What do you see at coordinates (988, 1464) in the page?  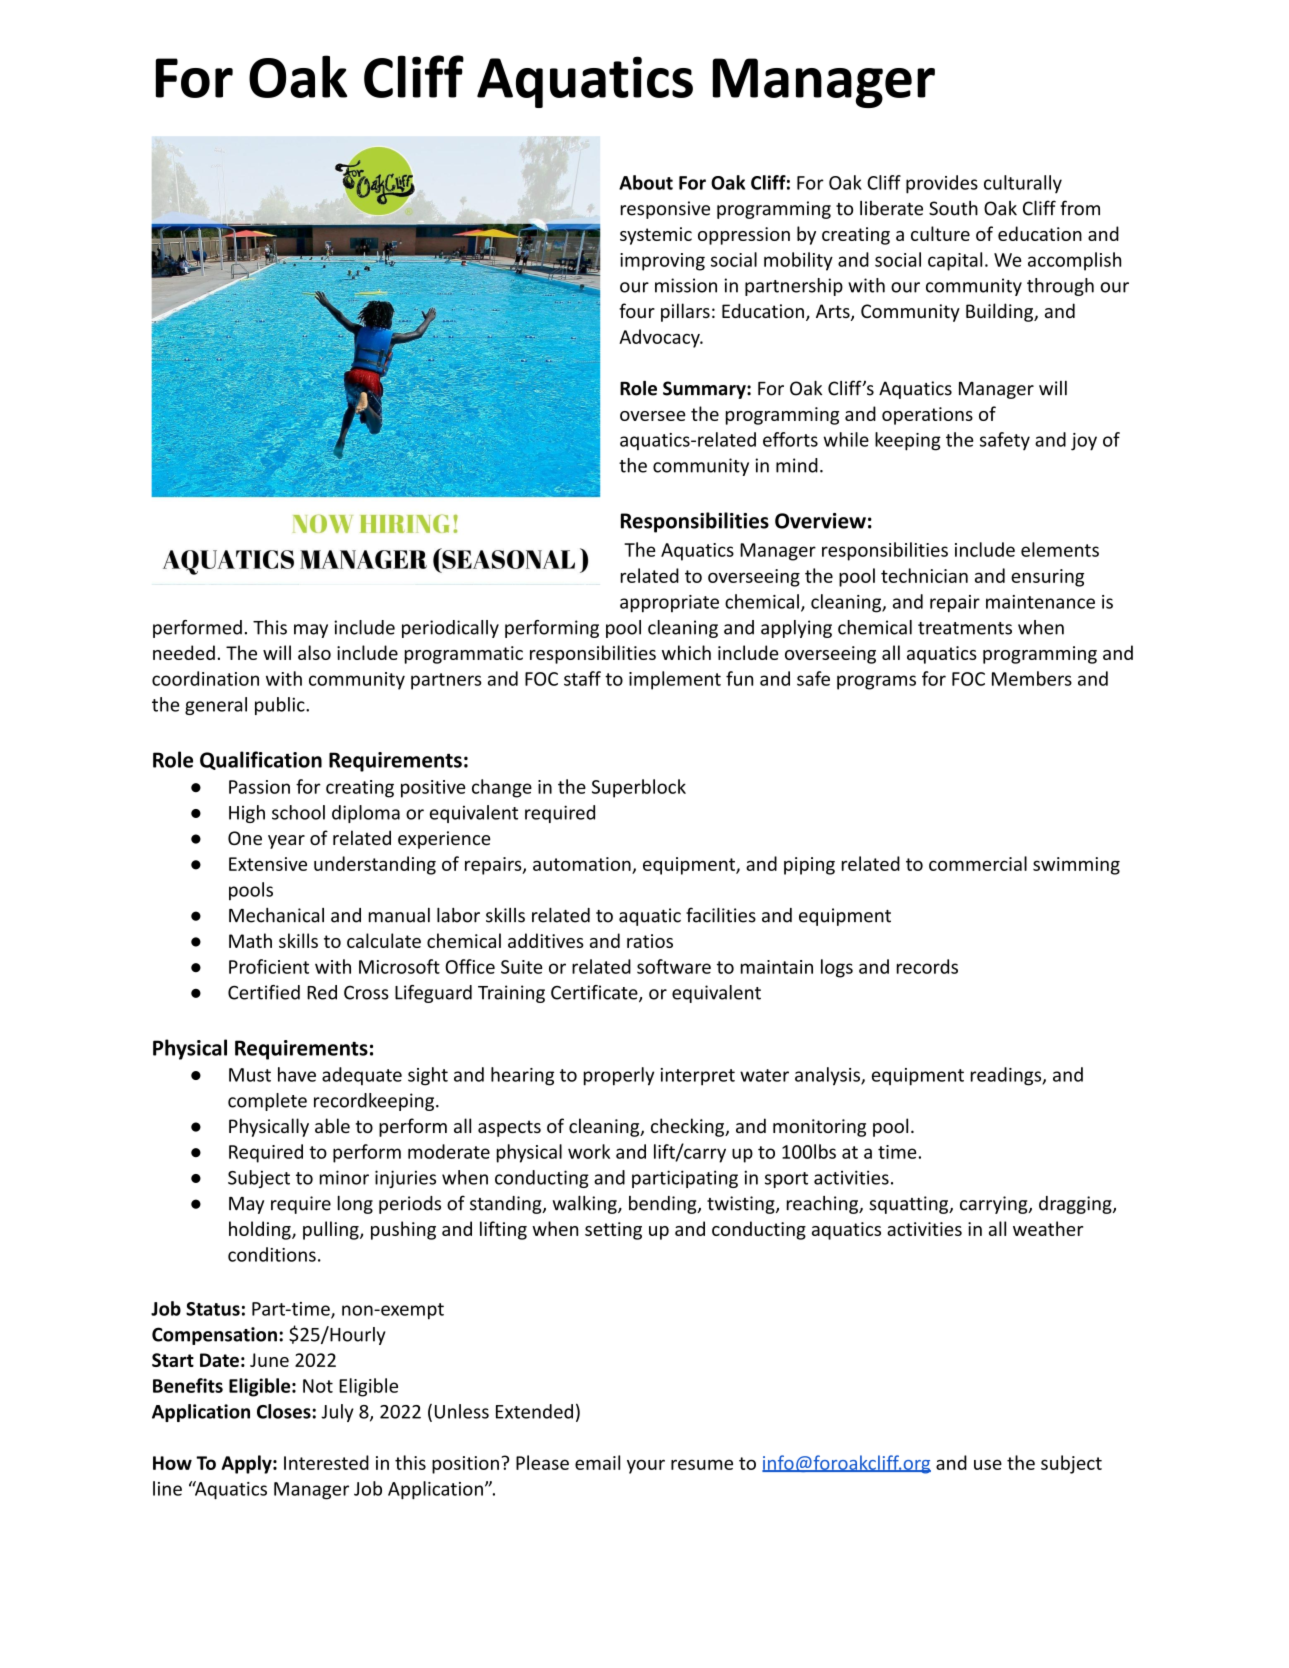 I see `use` at bounding box center [988, 1464].
